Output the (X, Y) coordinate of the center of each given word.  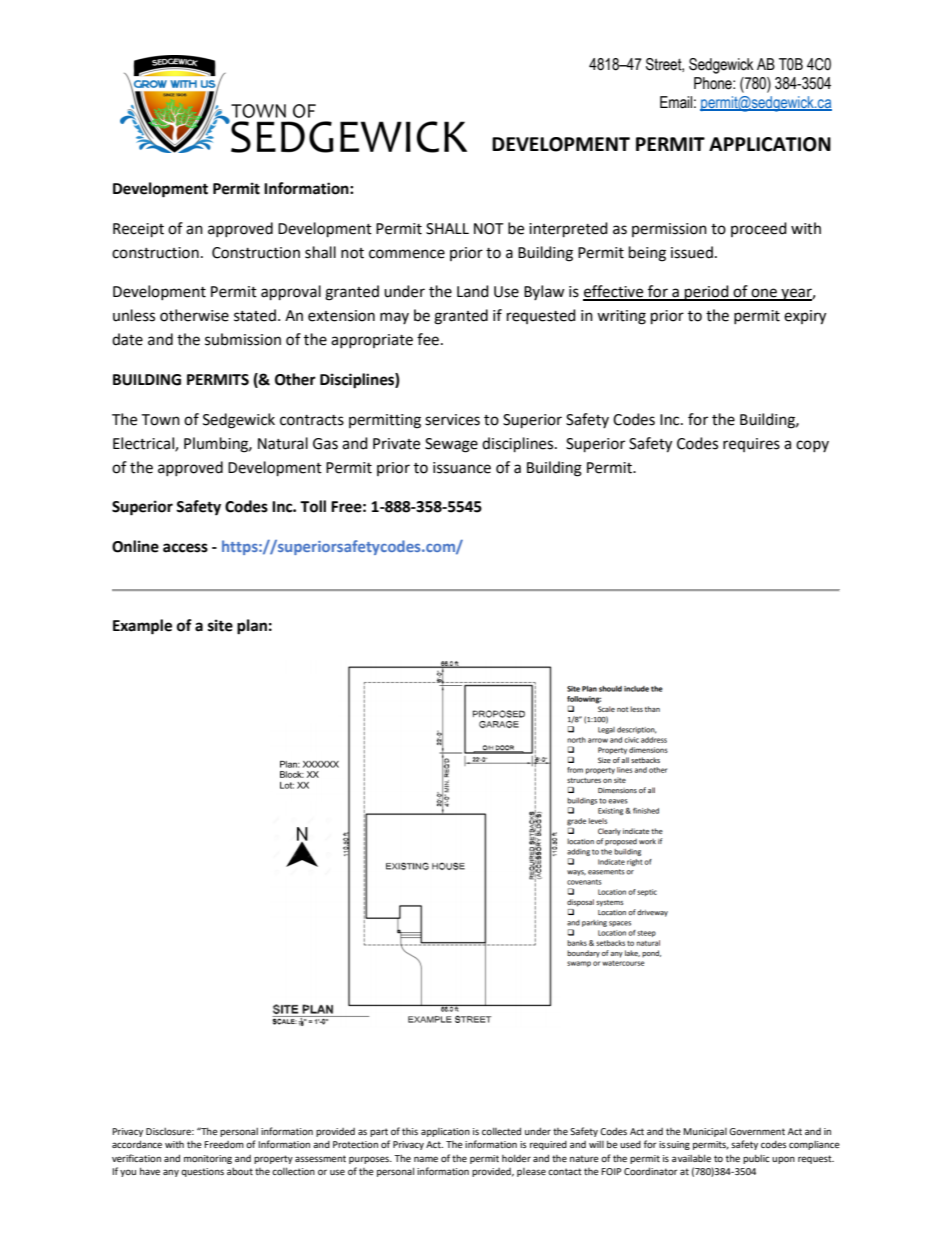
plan (252, 627)
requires (751, 445)
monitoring (208, 1159)
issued (692, 252)
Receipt (138, 230)
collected (501, 1131)
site (220, 625)
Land (473, 291)
